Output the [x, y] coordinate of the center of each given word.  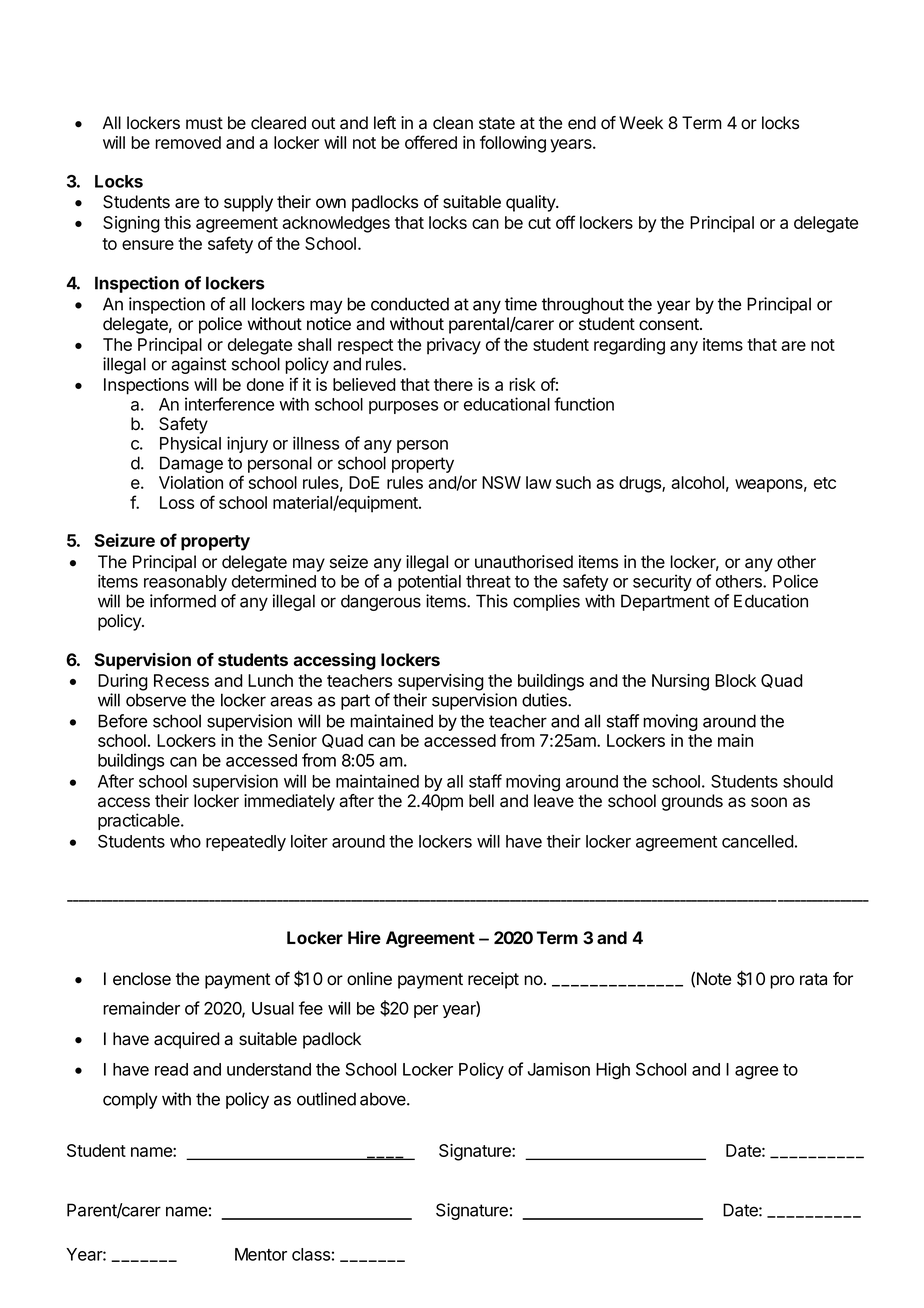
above [384, 1099]
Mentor [261, 1254]
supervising [441, 682]
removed [188, 142]
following [513, 144]
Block [735, 680]
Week [641, 123]
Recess [181, 680]
